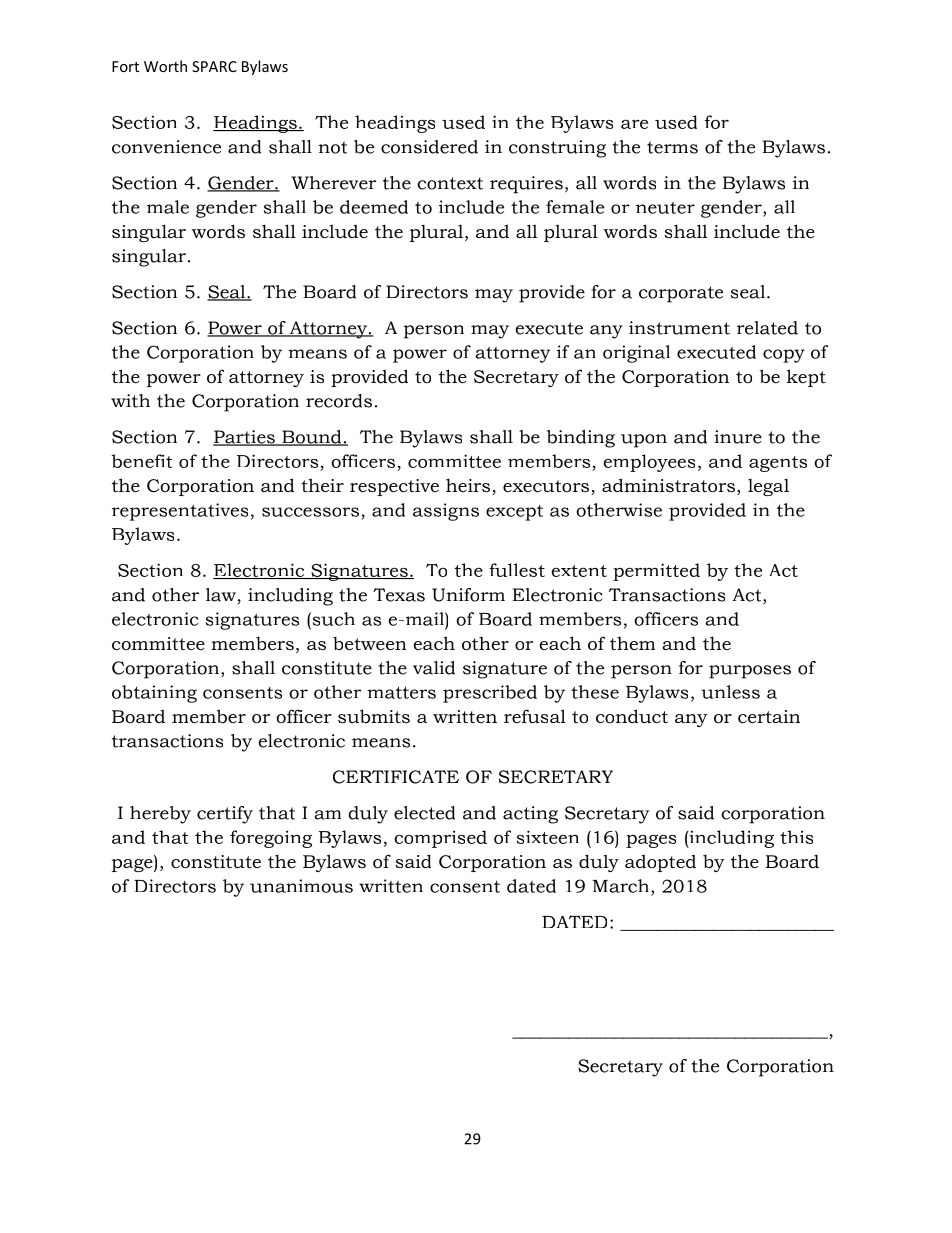  Describe the element at coordinates (429, 147) in the screenshot. I see `considered` at that location.
